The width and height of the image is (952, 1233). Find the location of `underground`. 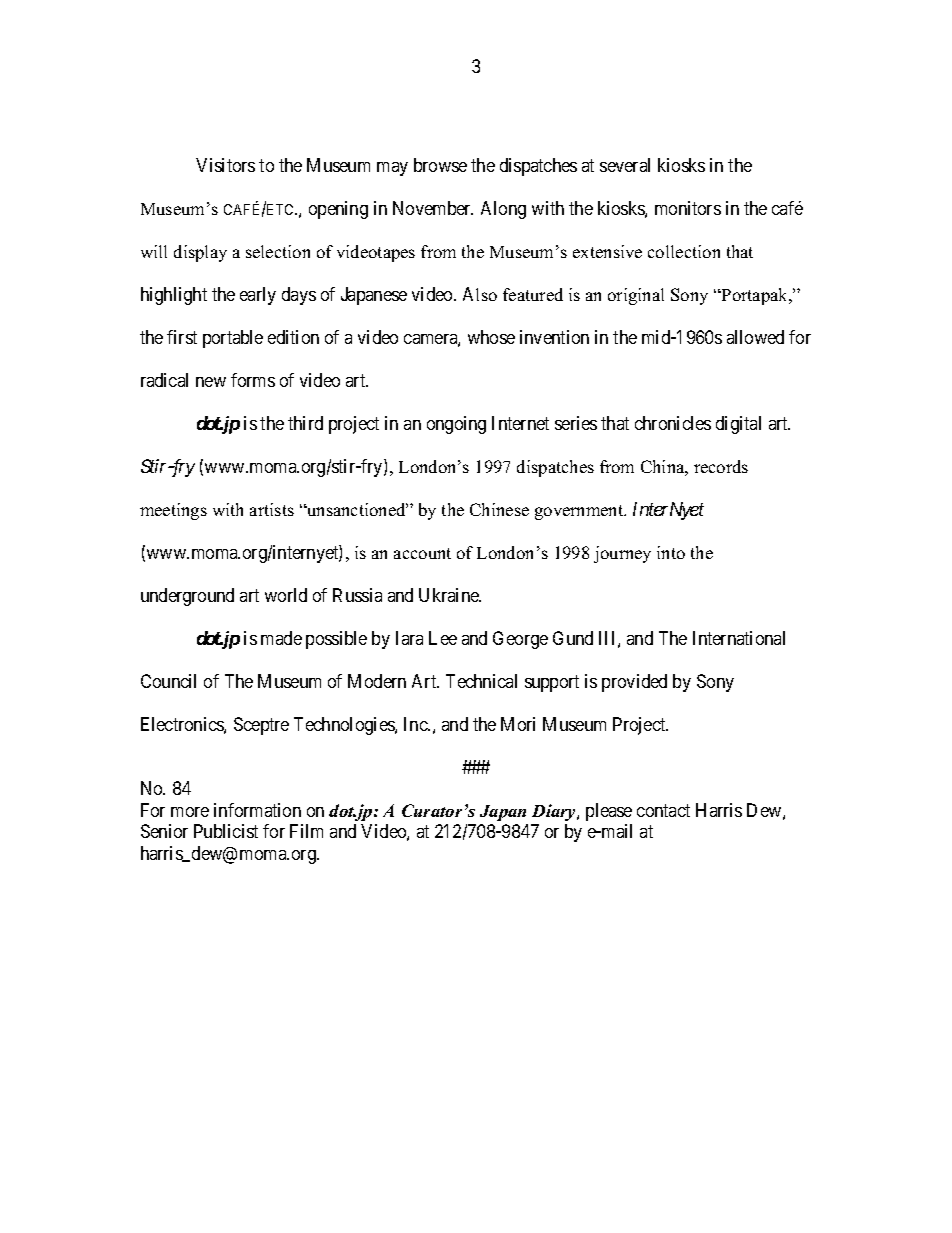

underground is located at coordinates (187, 597).
